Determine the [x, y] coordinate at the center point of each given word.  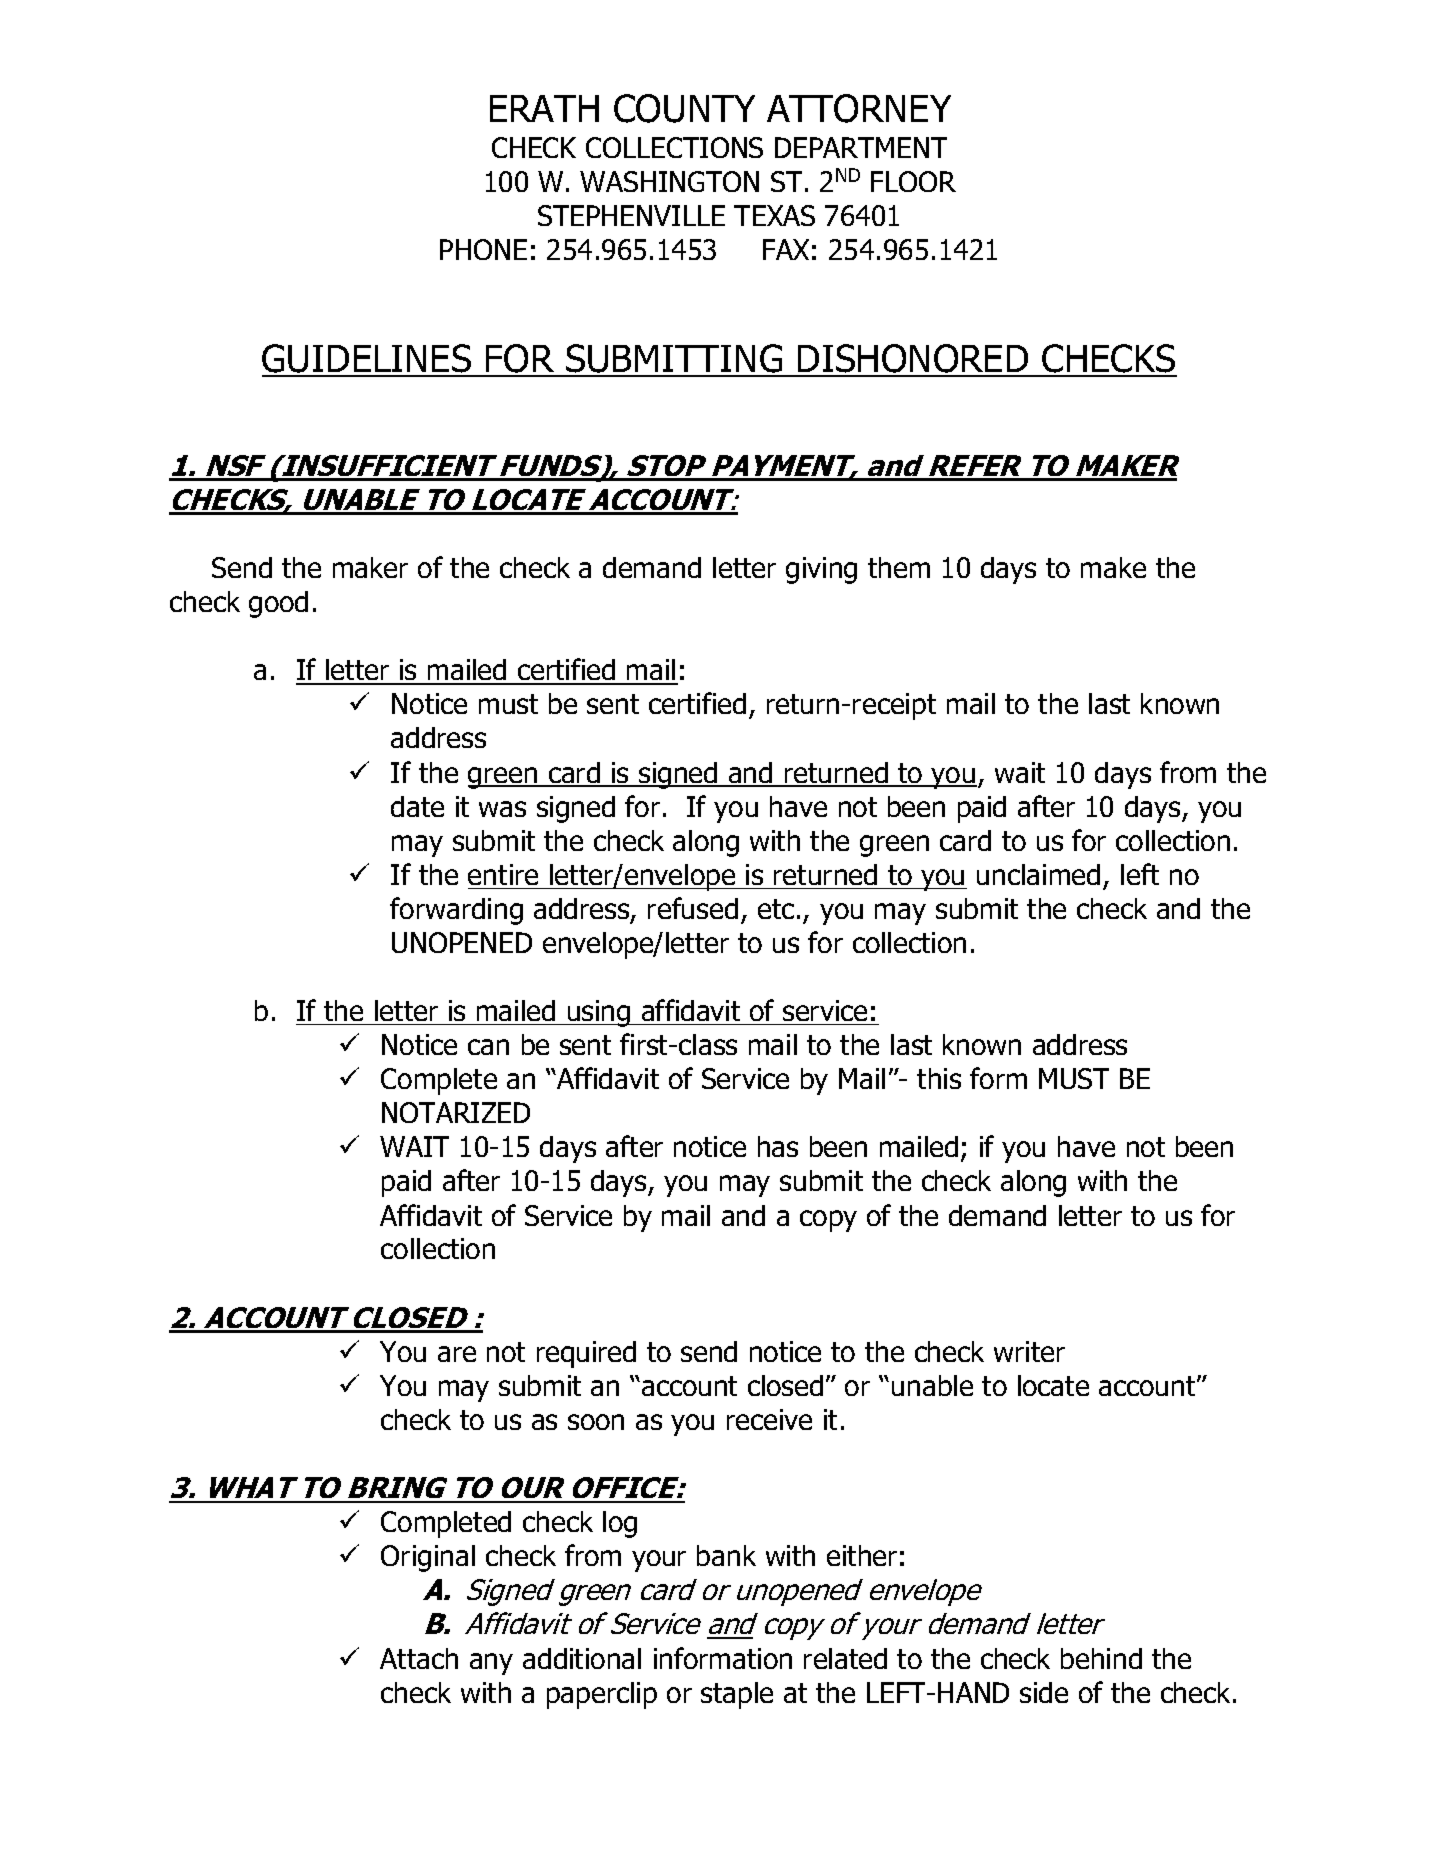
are [457, 1354]
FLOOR [913, 181]
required [586, 1354]
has [778, 1146]
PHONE [483, 249]
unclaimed [1038, 874]
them [899, 567]
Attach [419, 1658]
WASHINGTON [669, 181]
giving [821, 570]
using [599, 1013]
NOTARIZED [456, 1112]
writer [1029, 1351]
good [278, 604]
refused [693, 908]
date [417, 806]
